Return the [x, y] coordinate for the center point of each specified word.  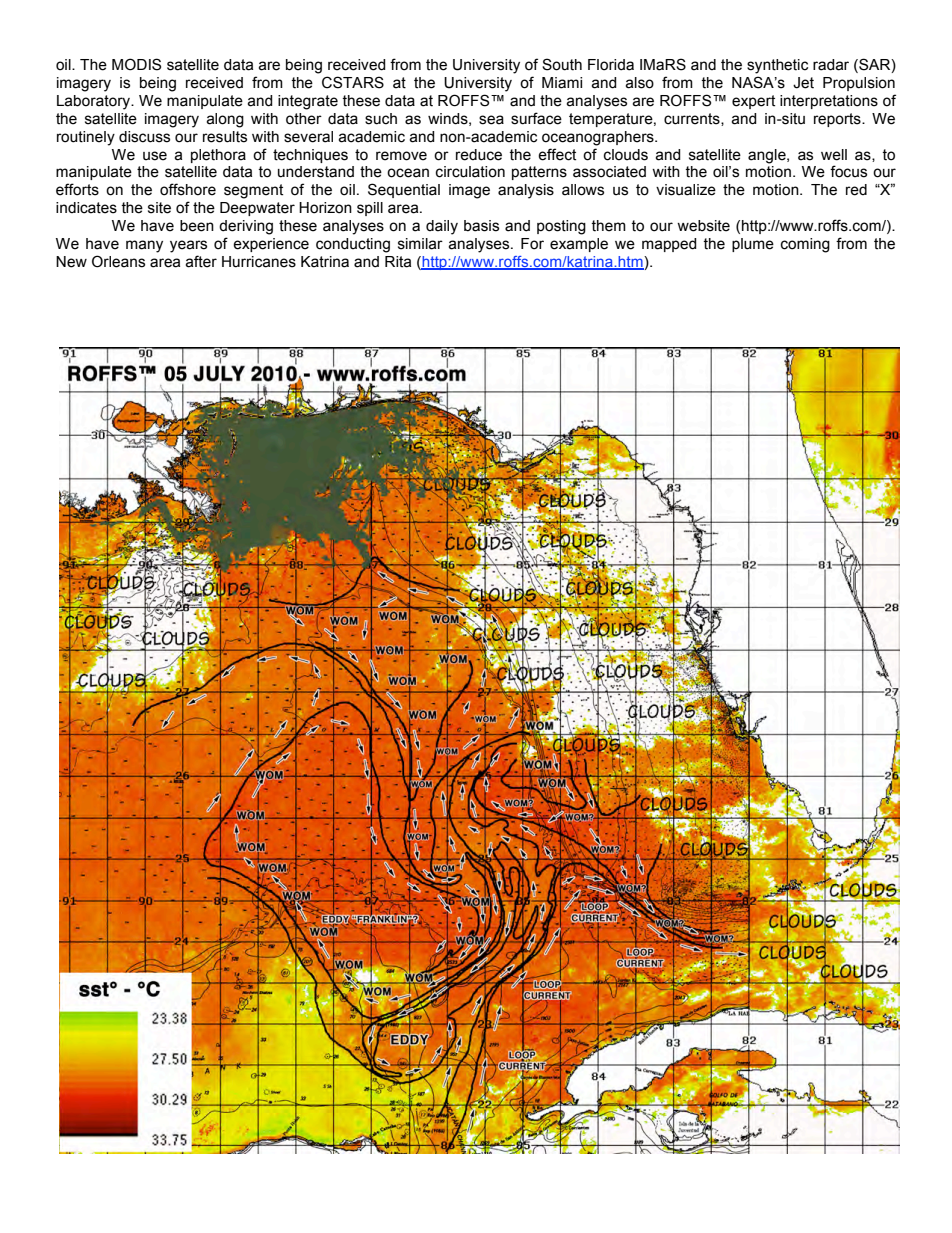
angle [768, 156]
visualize [686, 190]
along [225, 120]
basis [481, 226]
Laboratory [95, 102]
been [197, 226]
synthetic [777, 66]
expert [753, 102]
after [201, 261]
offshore [188, 189]
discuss [144, 137]
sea [491, 120]
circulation [470, 172]
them [608, 226]
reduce [479, 155]
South [562, 64]
